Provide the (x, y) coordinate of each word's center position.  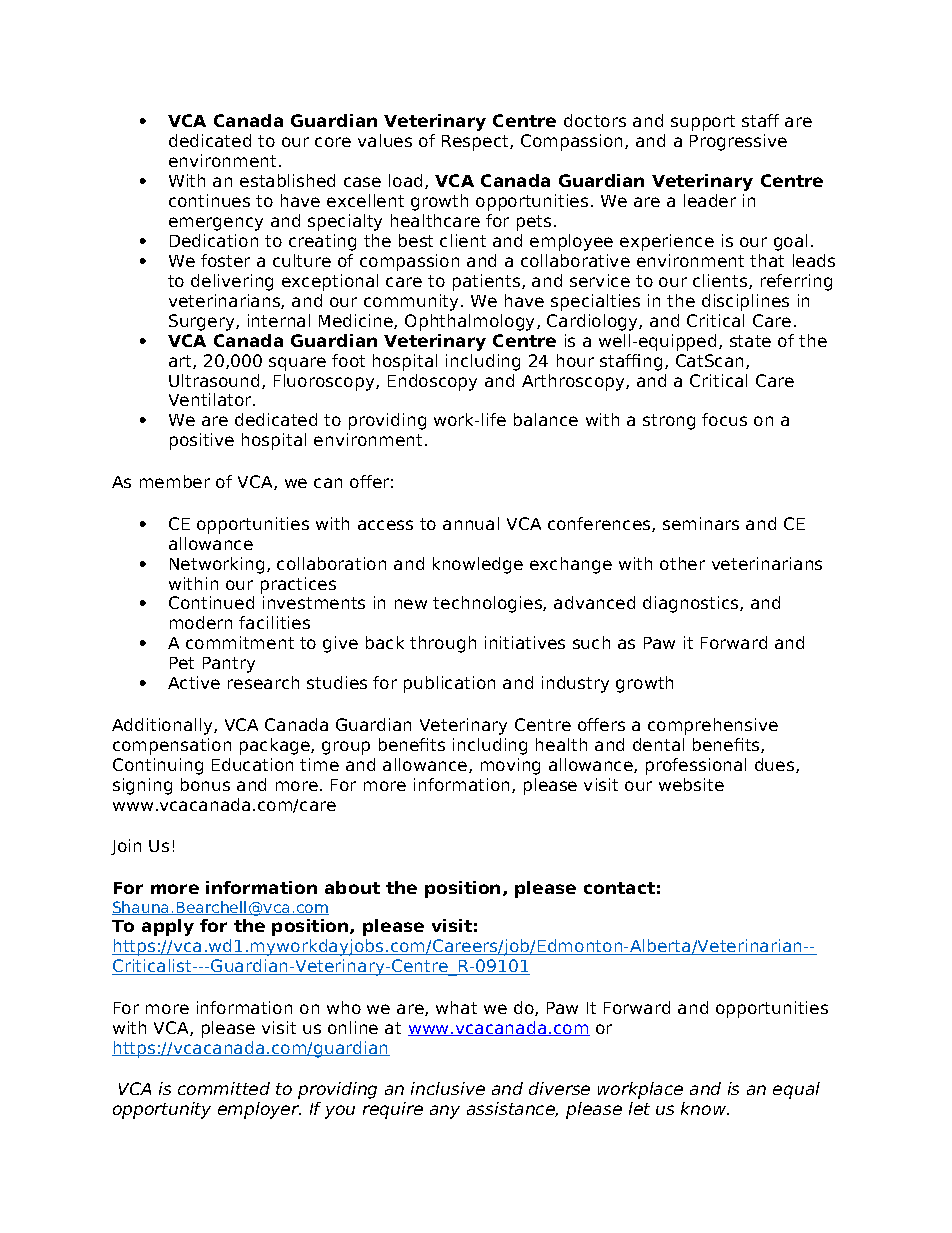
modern (201, 622)
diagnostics (692, 604)
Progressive (738, 142)
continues (209, 200)
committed (224, 1088)
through (443, 644)
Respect (476, 143)
